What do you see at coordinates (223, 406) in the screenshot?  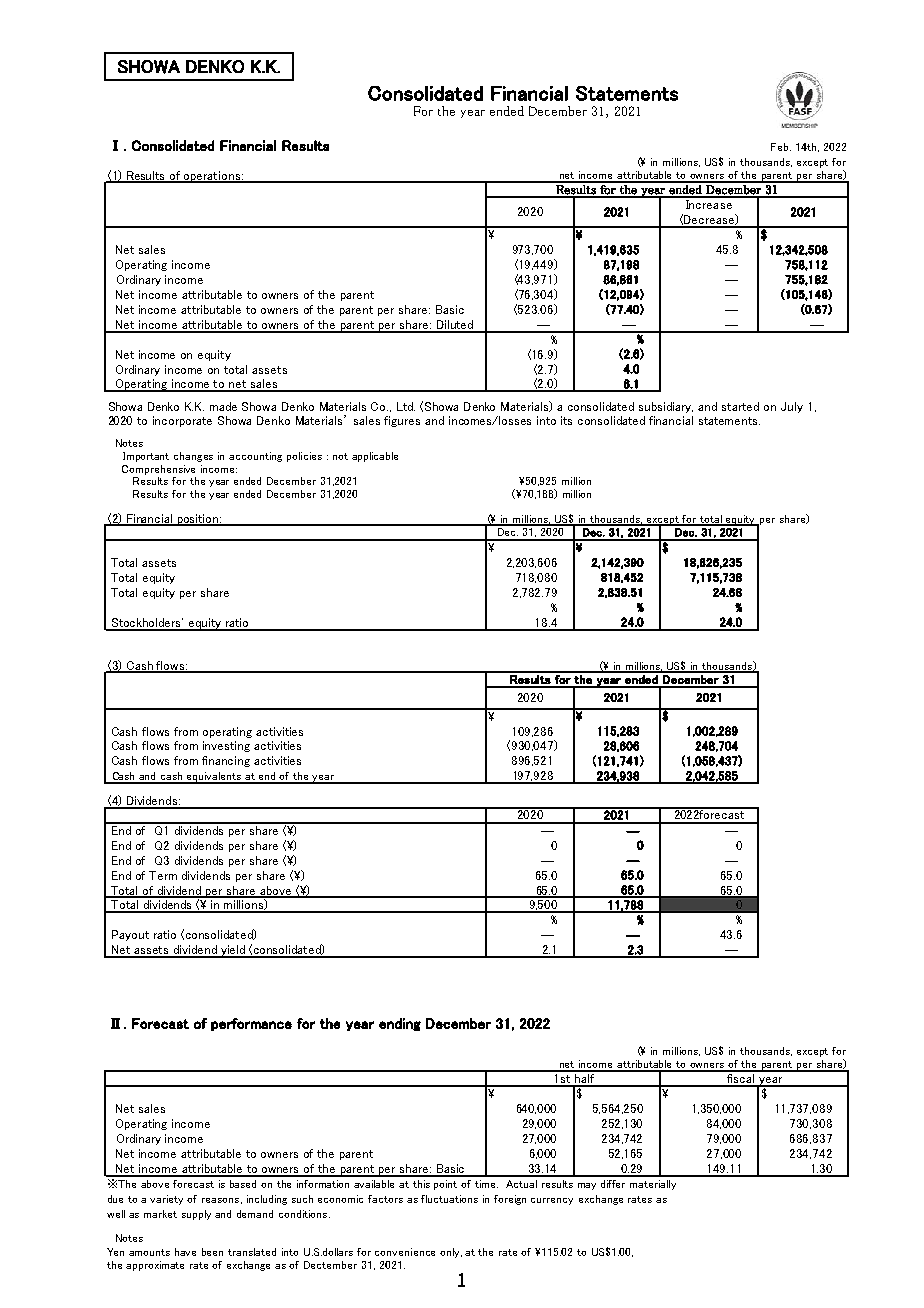 I see `made` at bounding box center [223, 406].
